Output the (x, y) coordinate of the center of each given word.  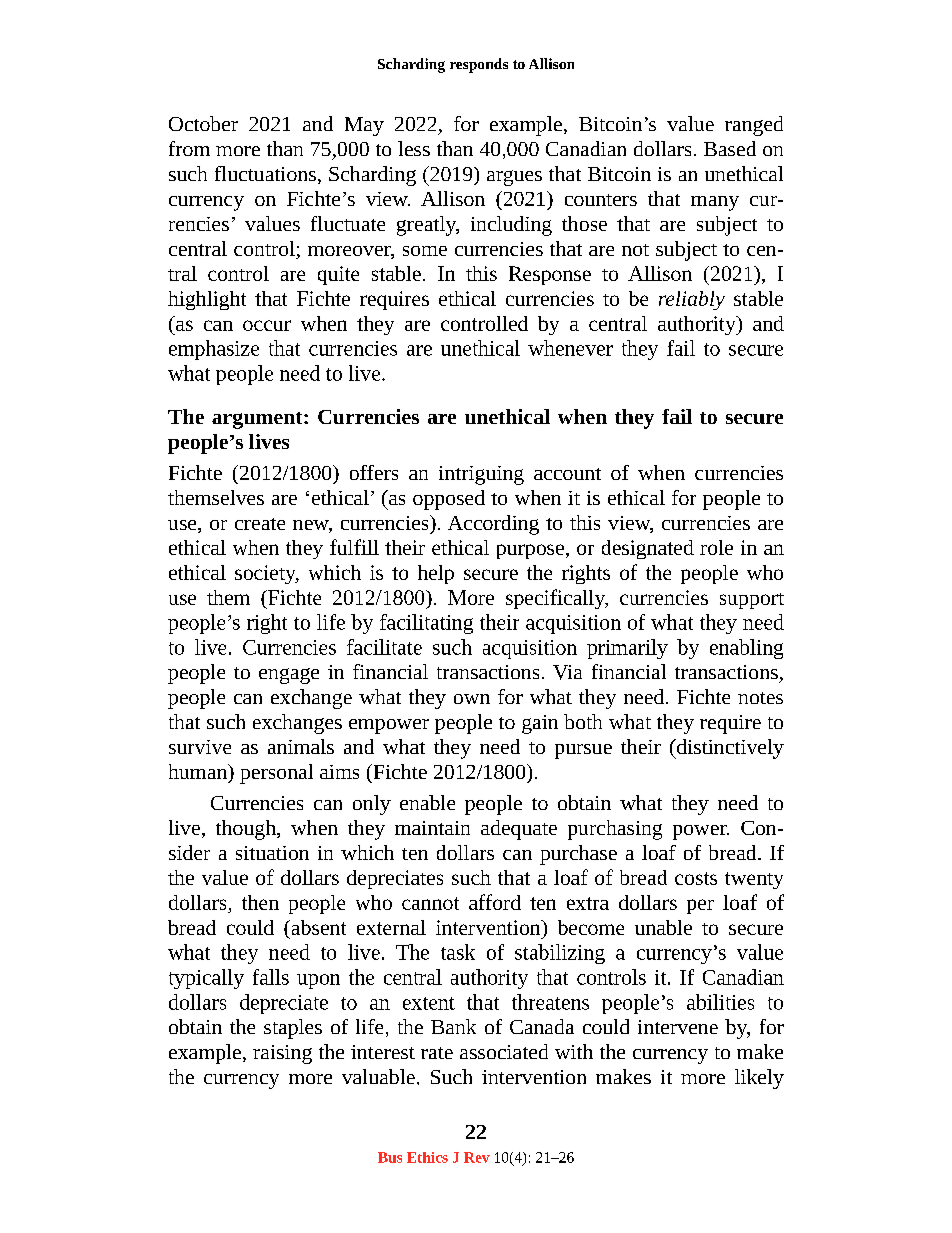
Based (730, 148)
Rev (477, 1157)
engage (289, 676)
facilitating (426, 624)
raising (282, 1054)
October (203, 123)
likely (759, 1079)
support (752, 601)
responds (479, 65)
